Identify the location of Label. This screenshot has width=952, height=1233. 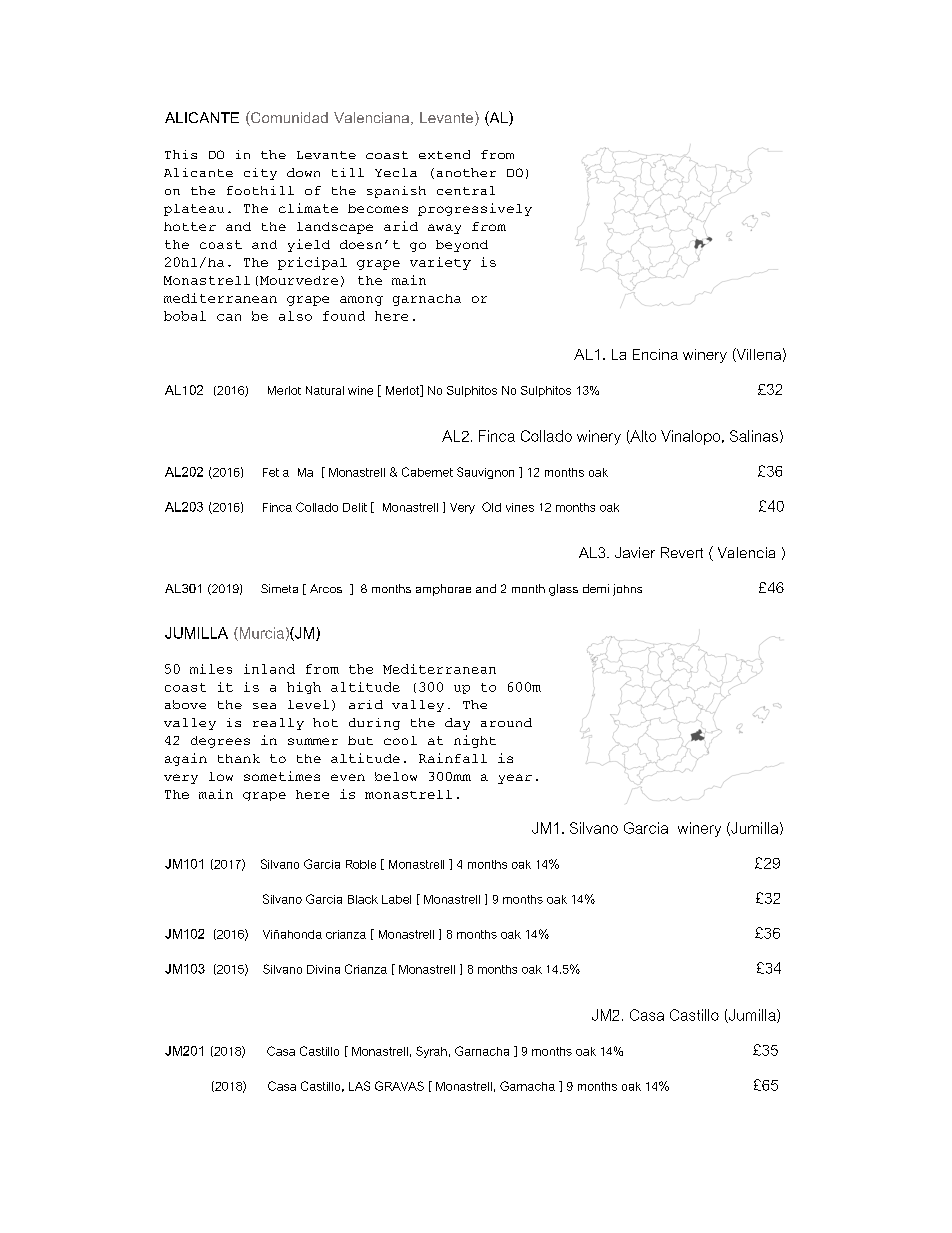
(396, 899).
